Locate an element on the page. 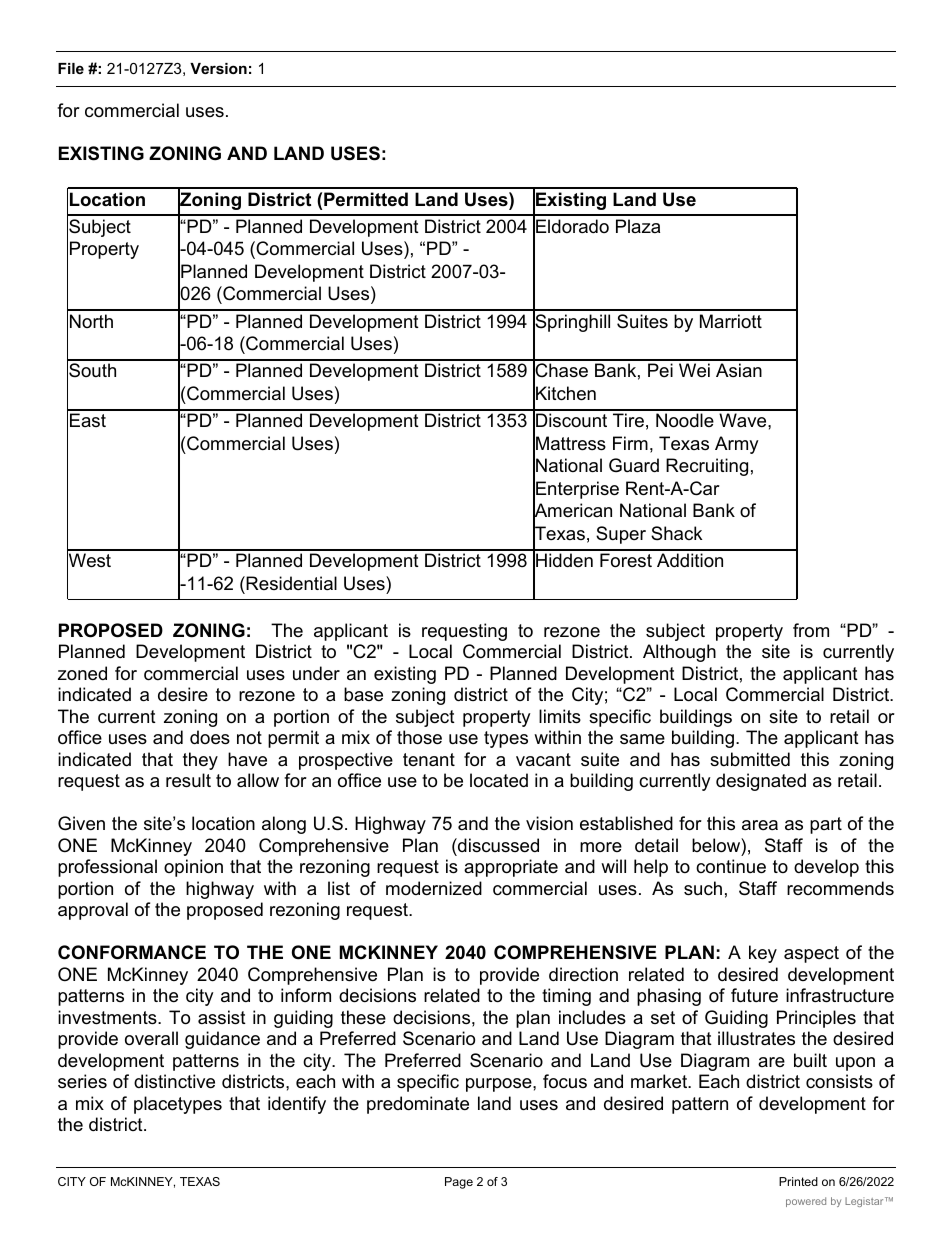  discussed is located at coordinates (497, 845).
